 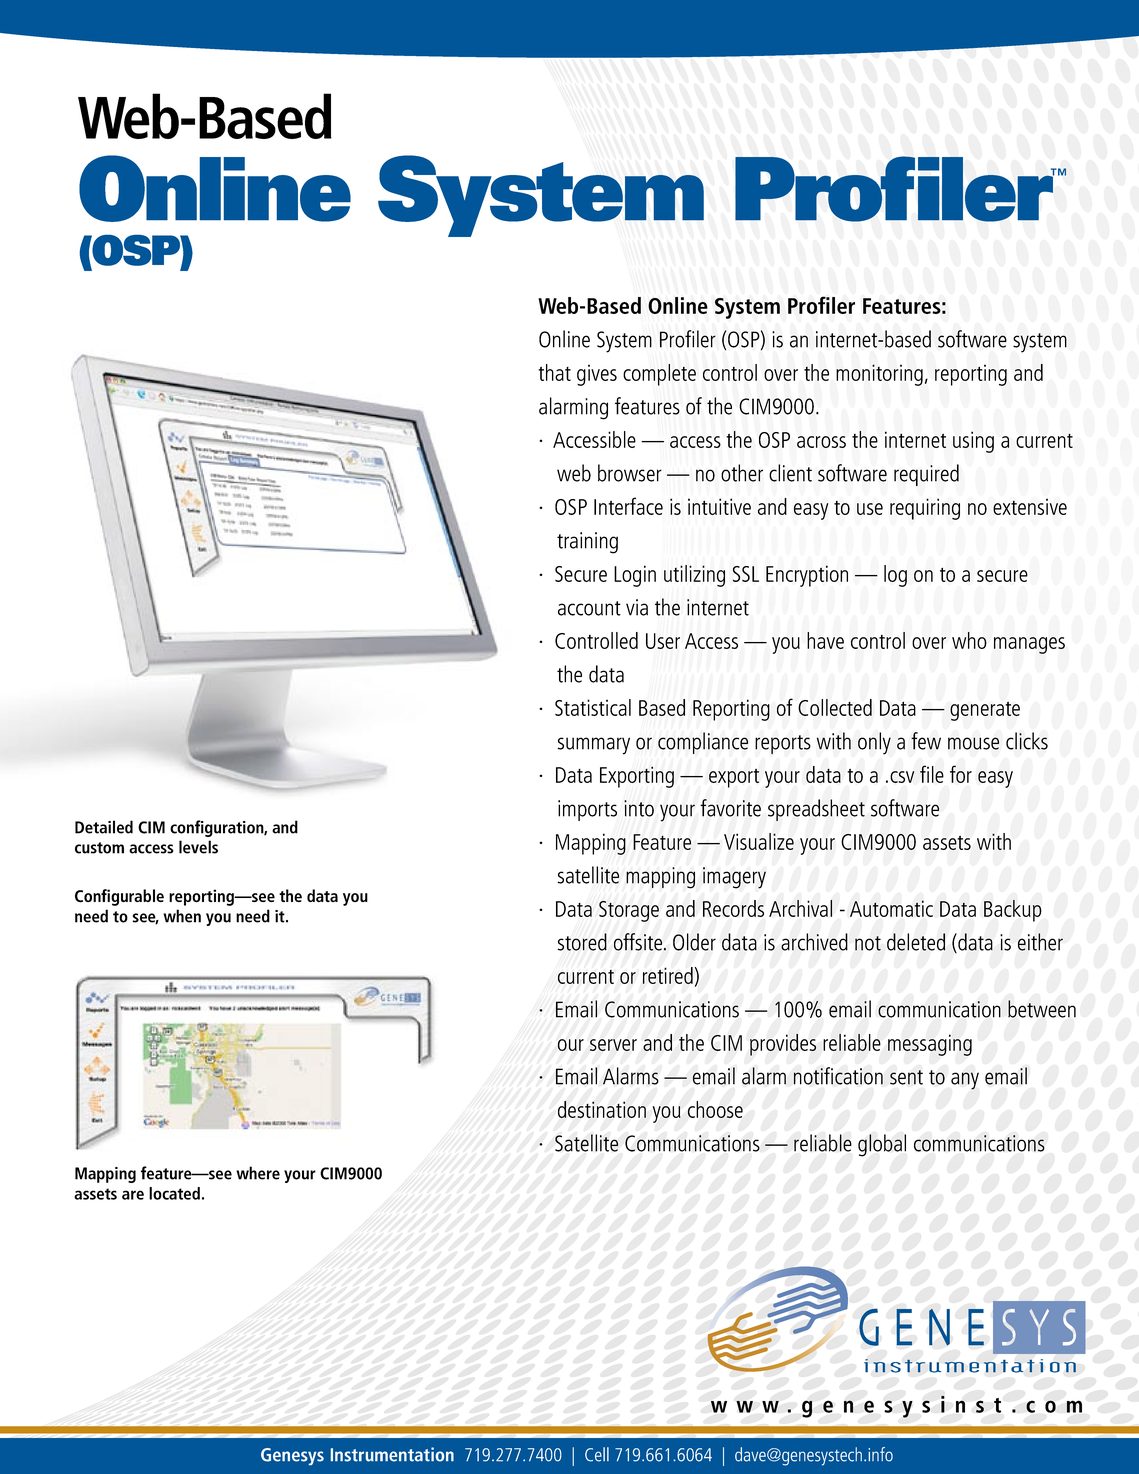 What do you see at coordinates (969, 640) in the document?
I see `who` at bounding box center [969, 640].
